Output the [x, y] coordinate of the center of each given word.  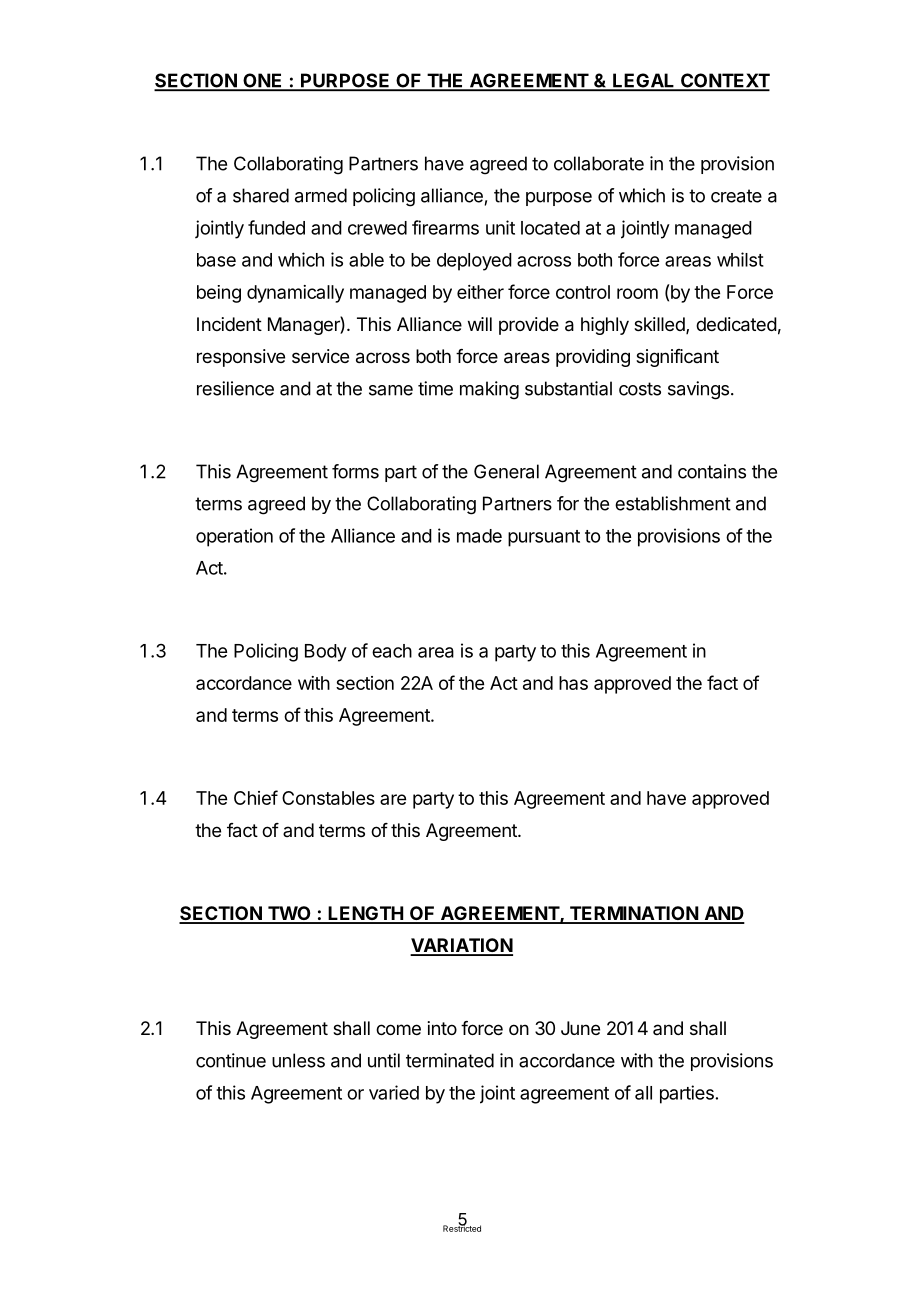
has [573, 683]
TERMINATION [633, 914]
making [489, 390]
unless [298, 1060]
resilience [235, 388]
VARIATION [461, 946]
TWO [289, 914]
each [392, 651]
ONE [263, 81]
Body [326, 653]
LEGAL [644, 81]
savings [698, 390]
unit [500, 227]
